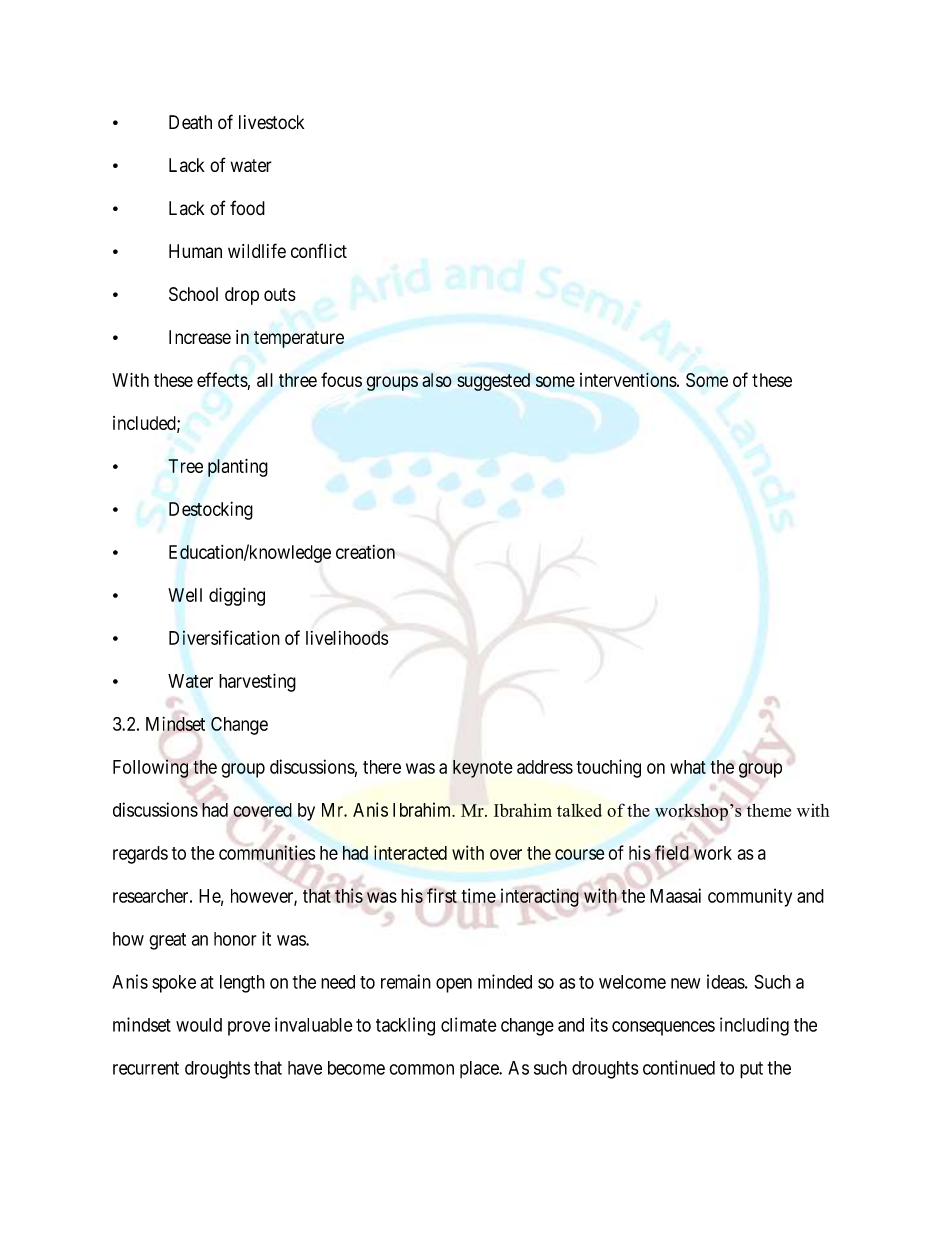  I want to click on interventions, so click(628, 379).
